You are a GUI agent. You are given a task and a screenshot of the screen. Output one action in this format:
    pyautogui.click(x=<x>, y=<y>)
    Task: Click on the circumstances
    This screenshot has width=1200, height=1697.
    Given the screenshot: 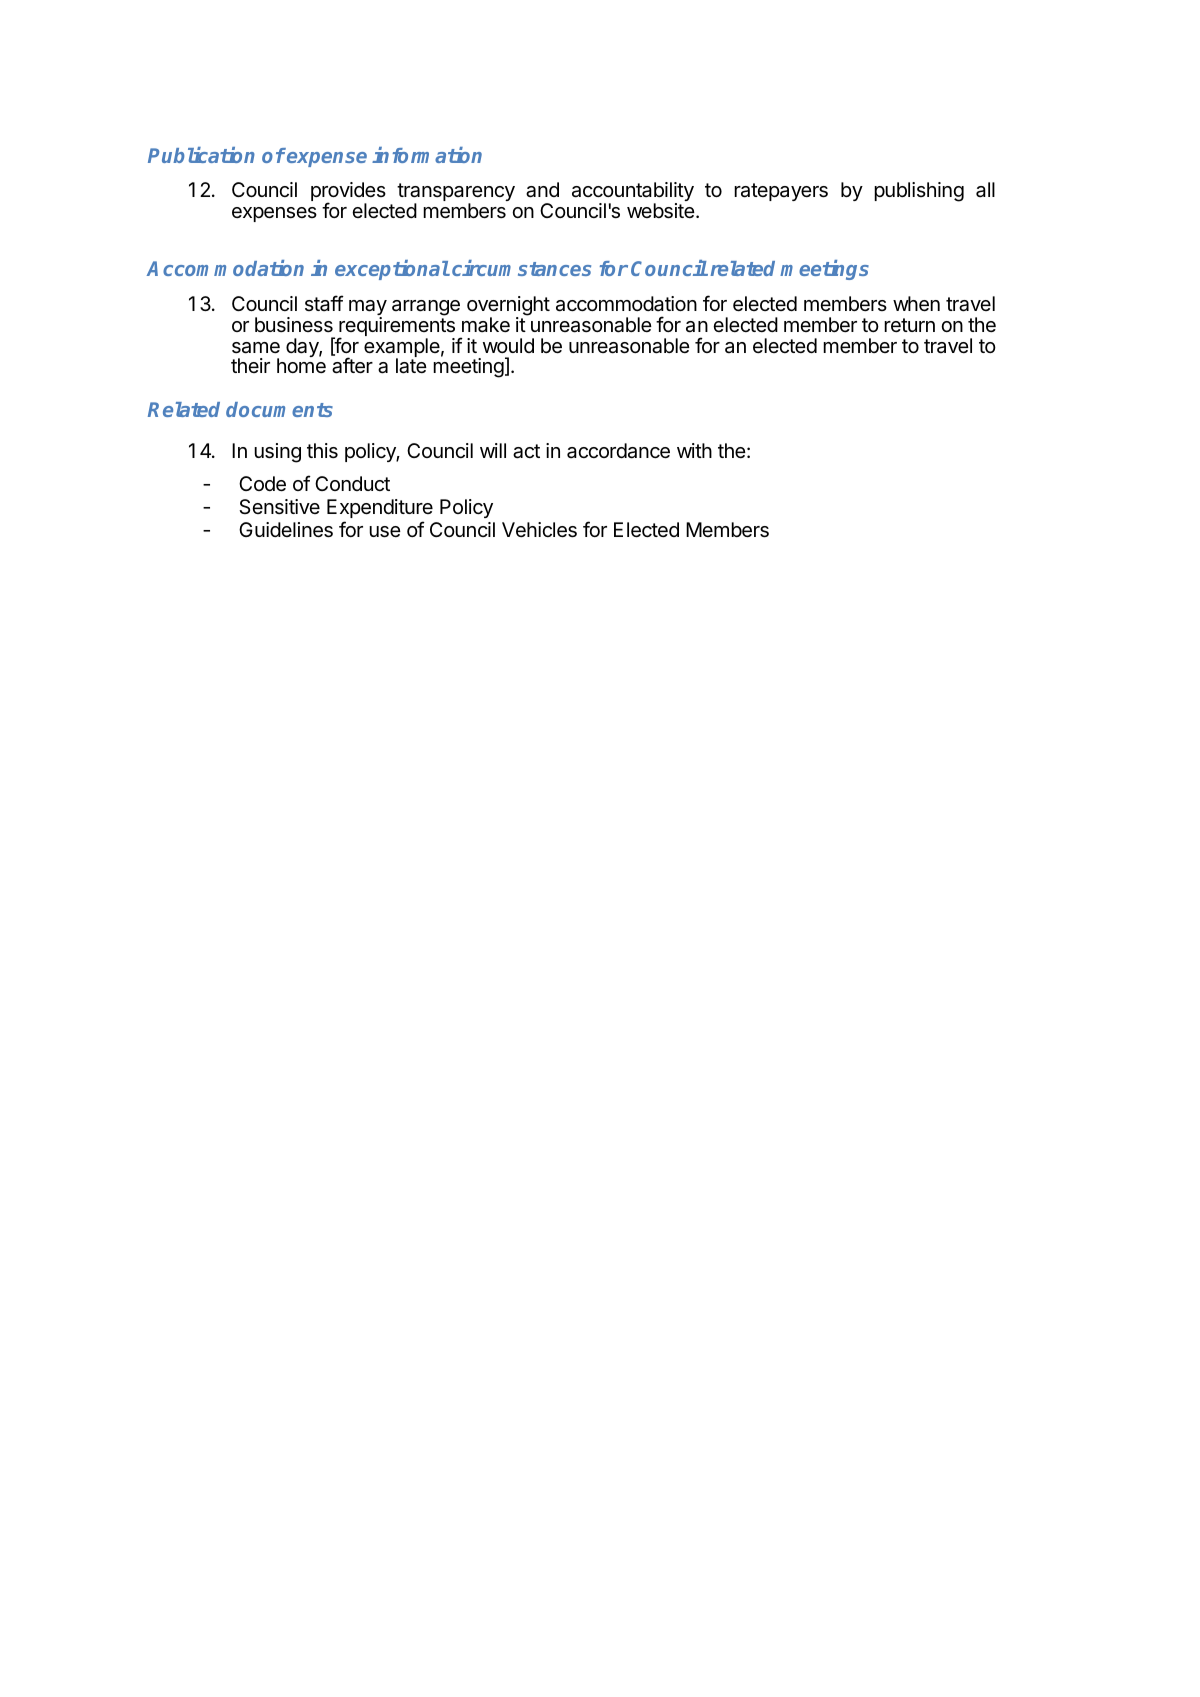 What is the action you would take?
    pyautogui.click(x=521, y=268)
